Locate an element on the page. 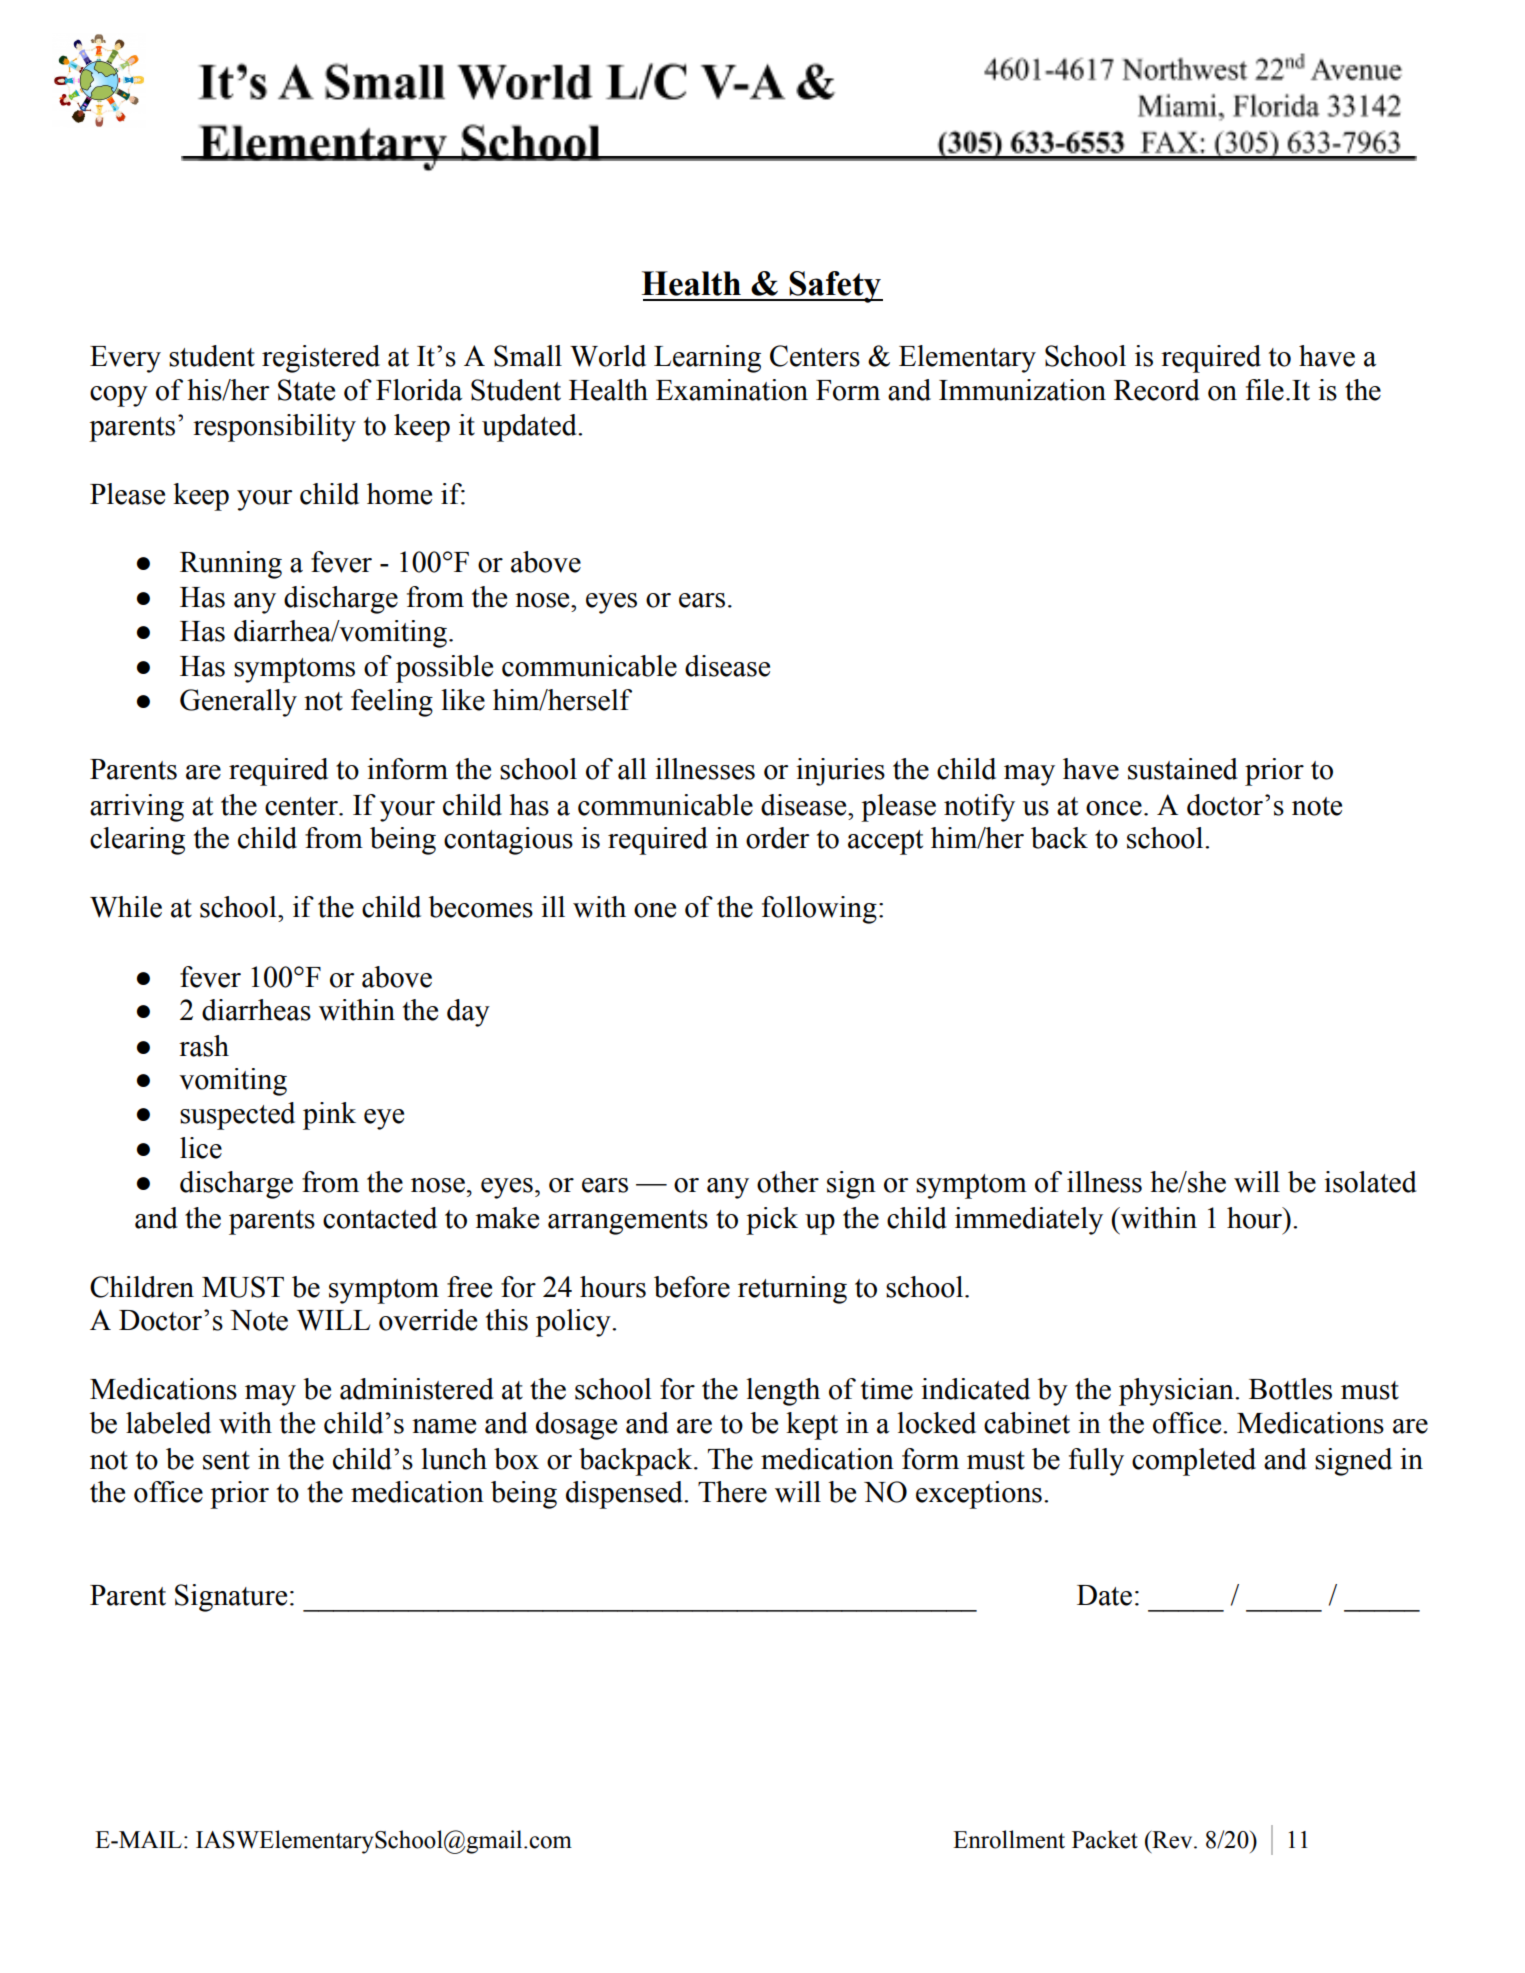  Learning is located at coordinates (707, 359).
